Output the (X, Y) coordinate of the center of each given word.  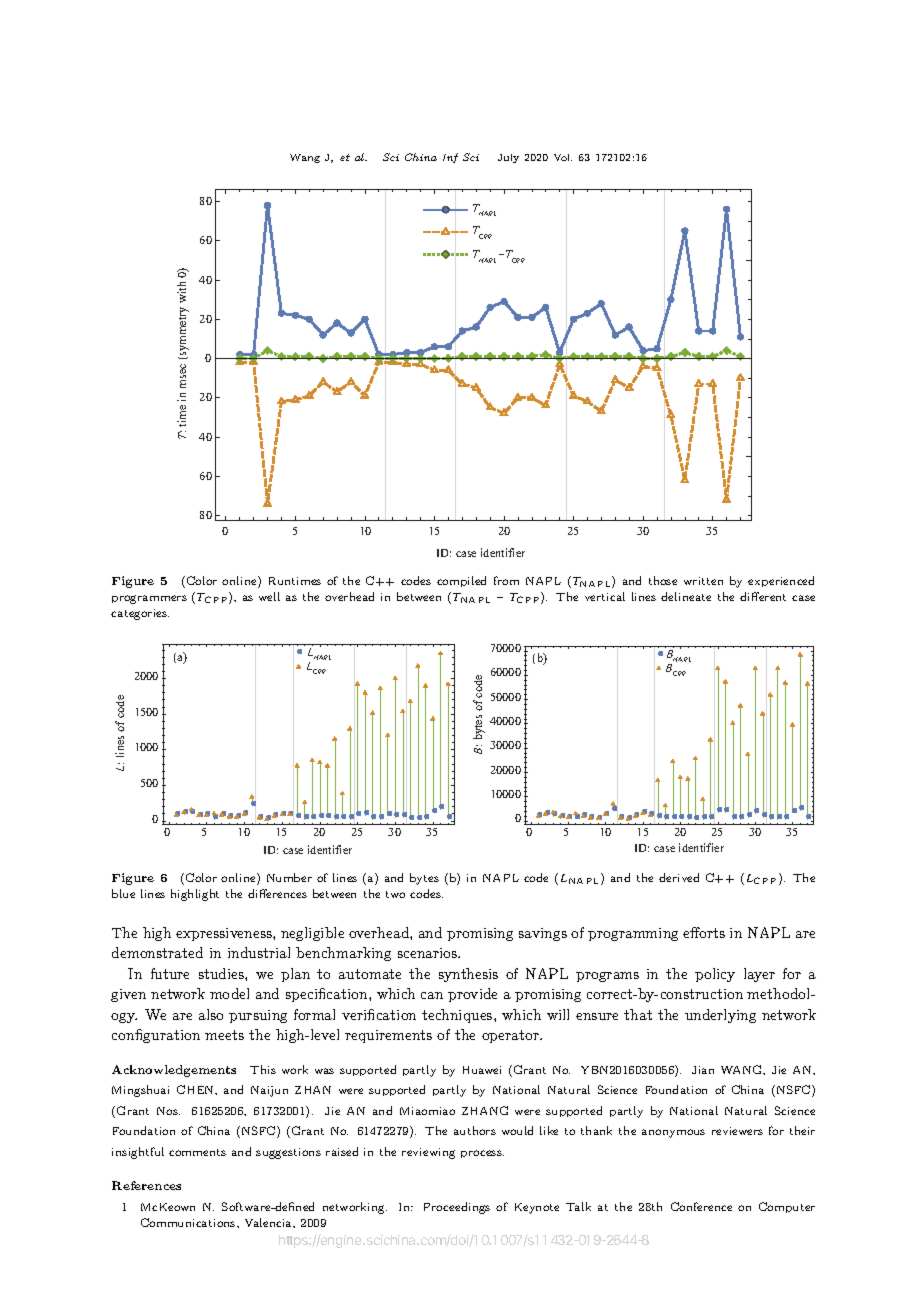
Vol (563, 157)
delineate (686, 596)
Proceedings (457, 1208)
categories (140, 614)
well (269, 596)
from (506, 580)
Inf (450, 158)
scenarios (429, 953)
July (508, 158)
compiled (461, 581)
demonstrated (157, 952)
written (703, 581)
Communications (189, 1222)
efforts (704, 932)
